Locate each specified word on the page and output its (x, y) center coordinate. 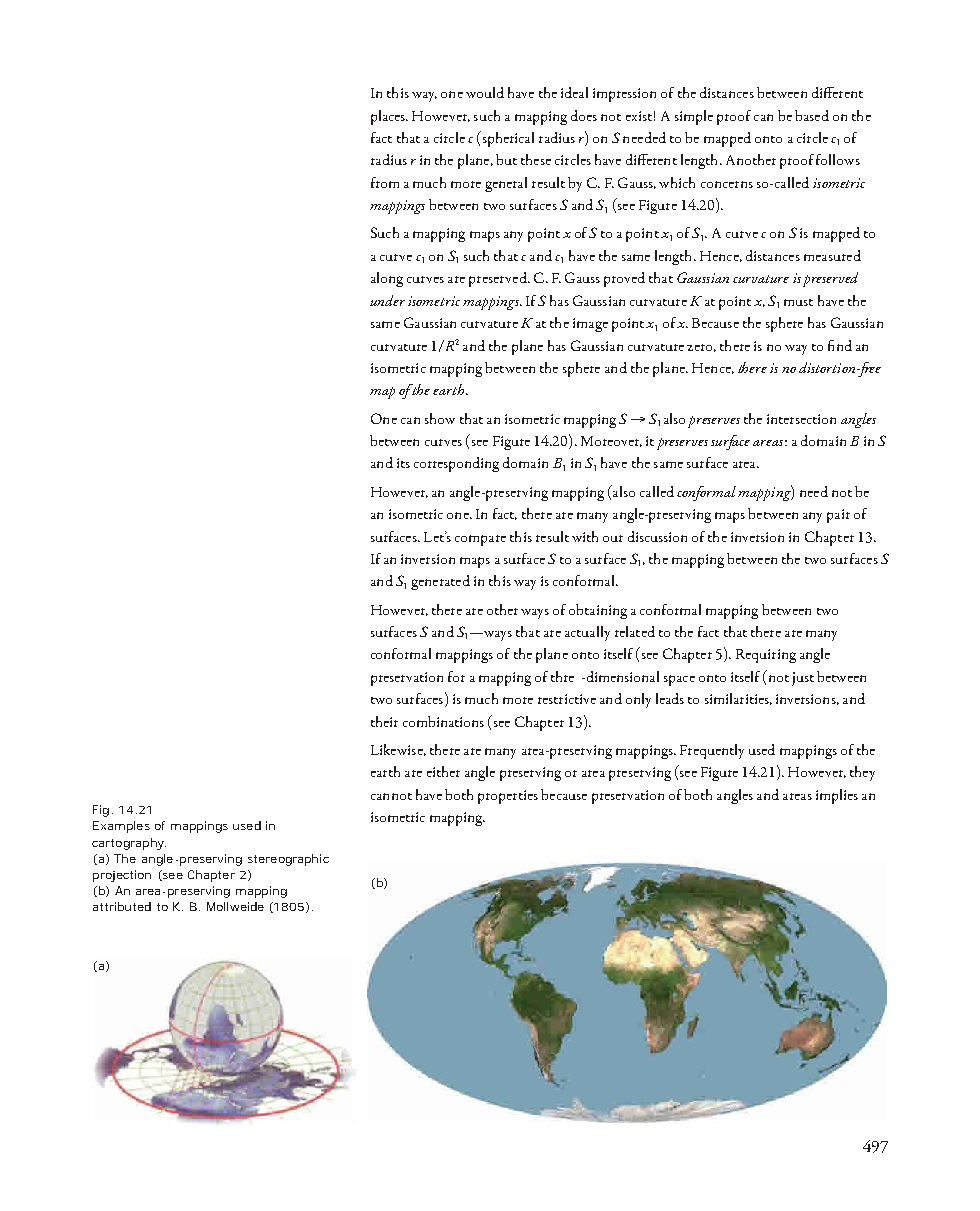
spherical (507, 139)
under (387, 300)
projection (122, 876)
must (798, 302)
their (384, 721)
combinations (443, 721)
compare (480, 540)
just (803, 679)
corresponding (456, 464)
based (812, 115)
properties (508, 797)
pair (838, 516)
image (590, 325)
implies (837, 796)
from (385, 182)
